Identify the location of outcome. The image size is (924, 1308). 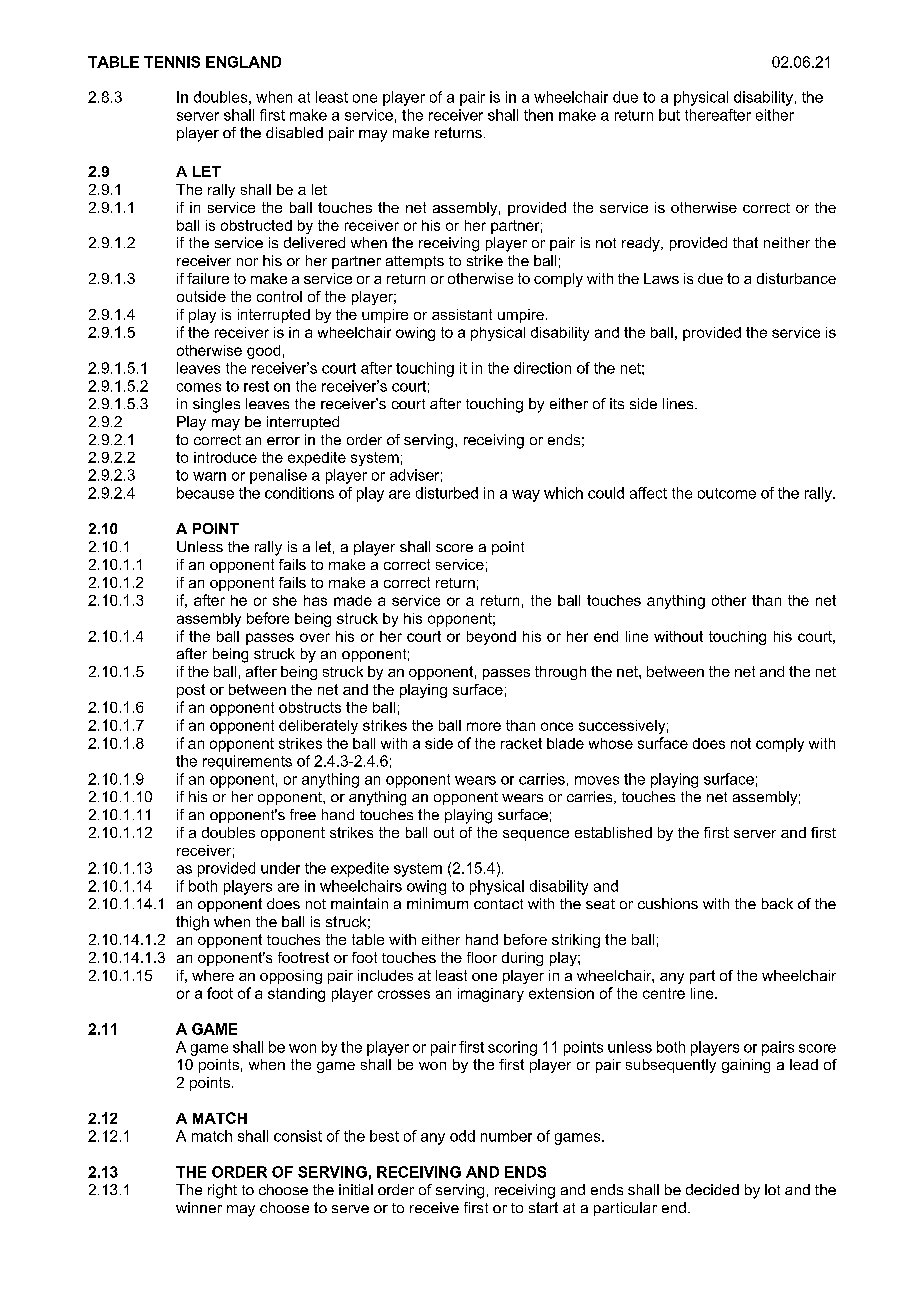
(727, 493).
